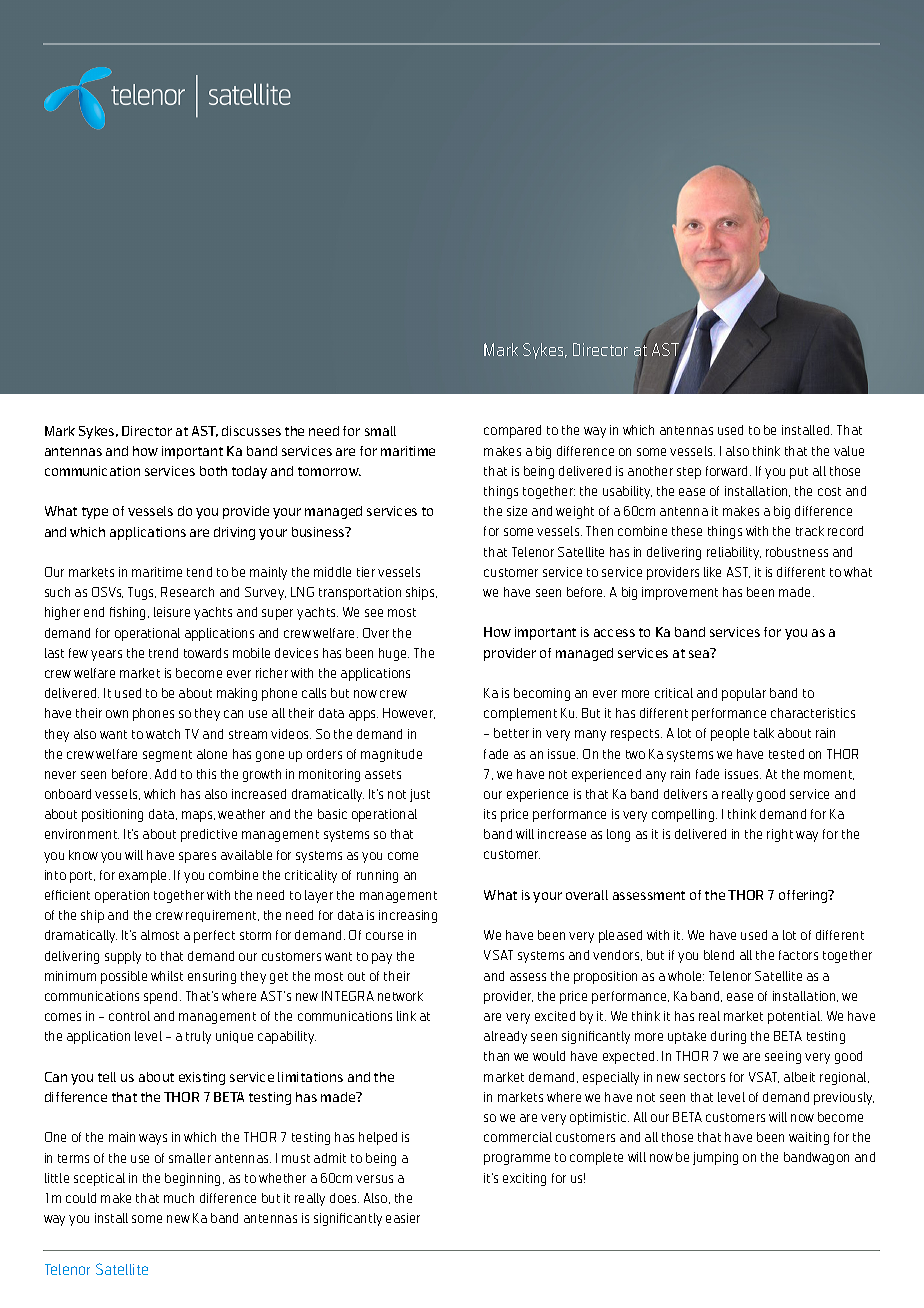  Describe the element at coordinates (512, 431) in the document. I see `compared` at that location.
